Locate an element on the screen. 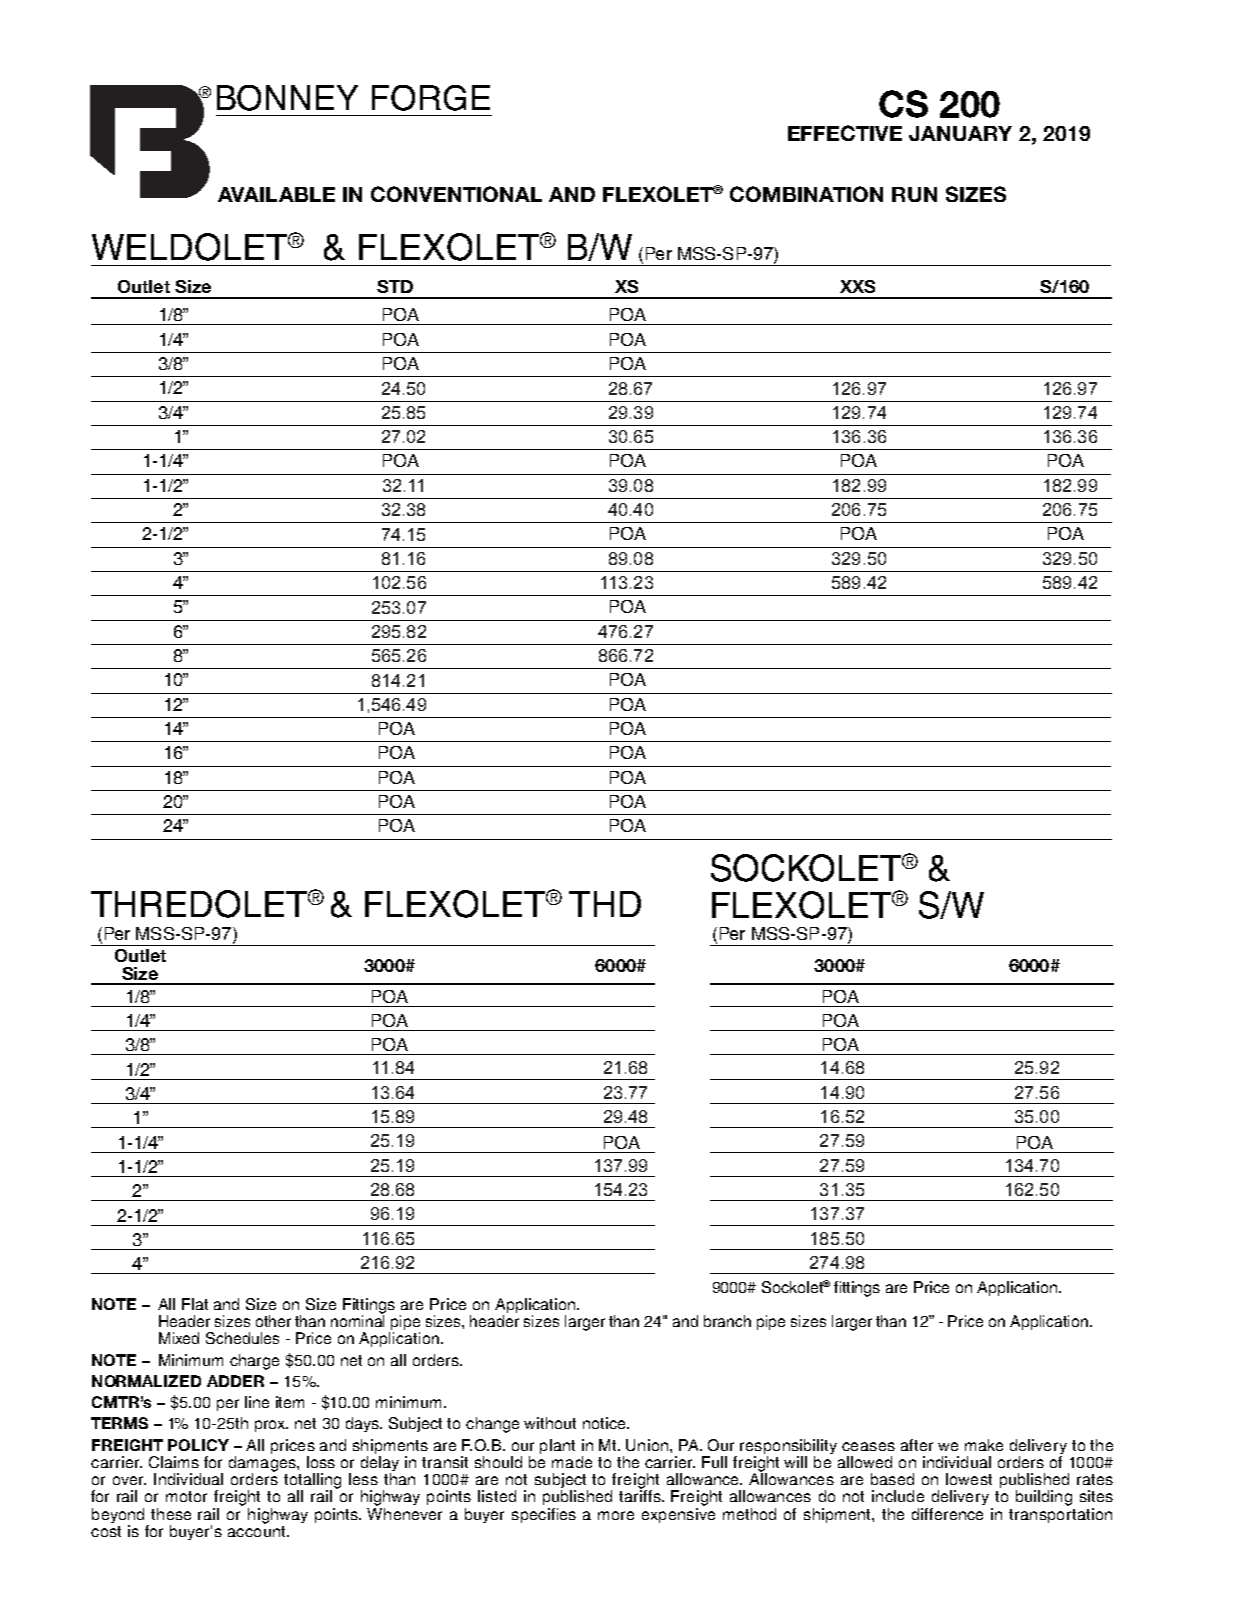 This screenshot has width=1241, height=1606. STD is located at coordinates (395, 286).
